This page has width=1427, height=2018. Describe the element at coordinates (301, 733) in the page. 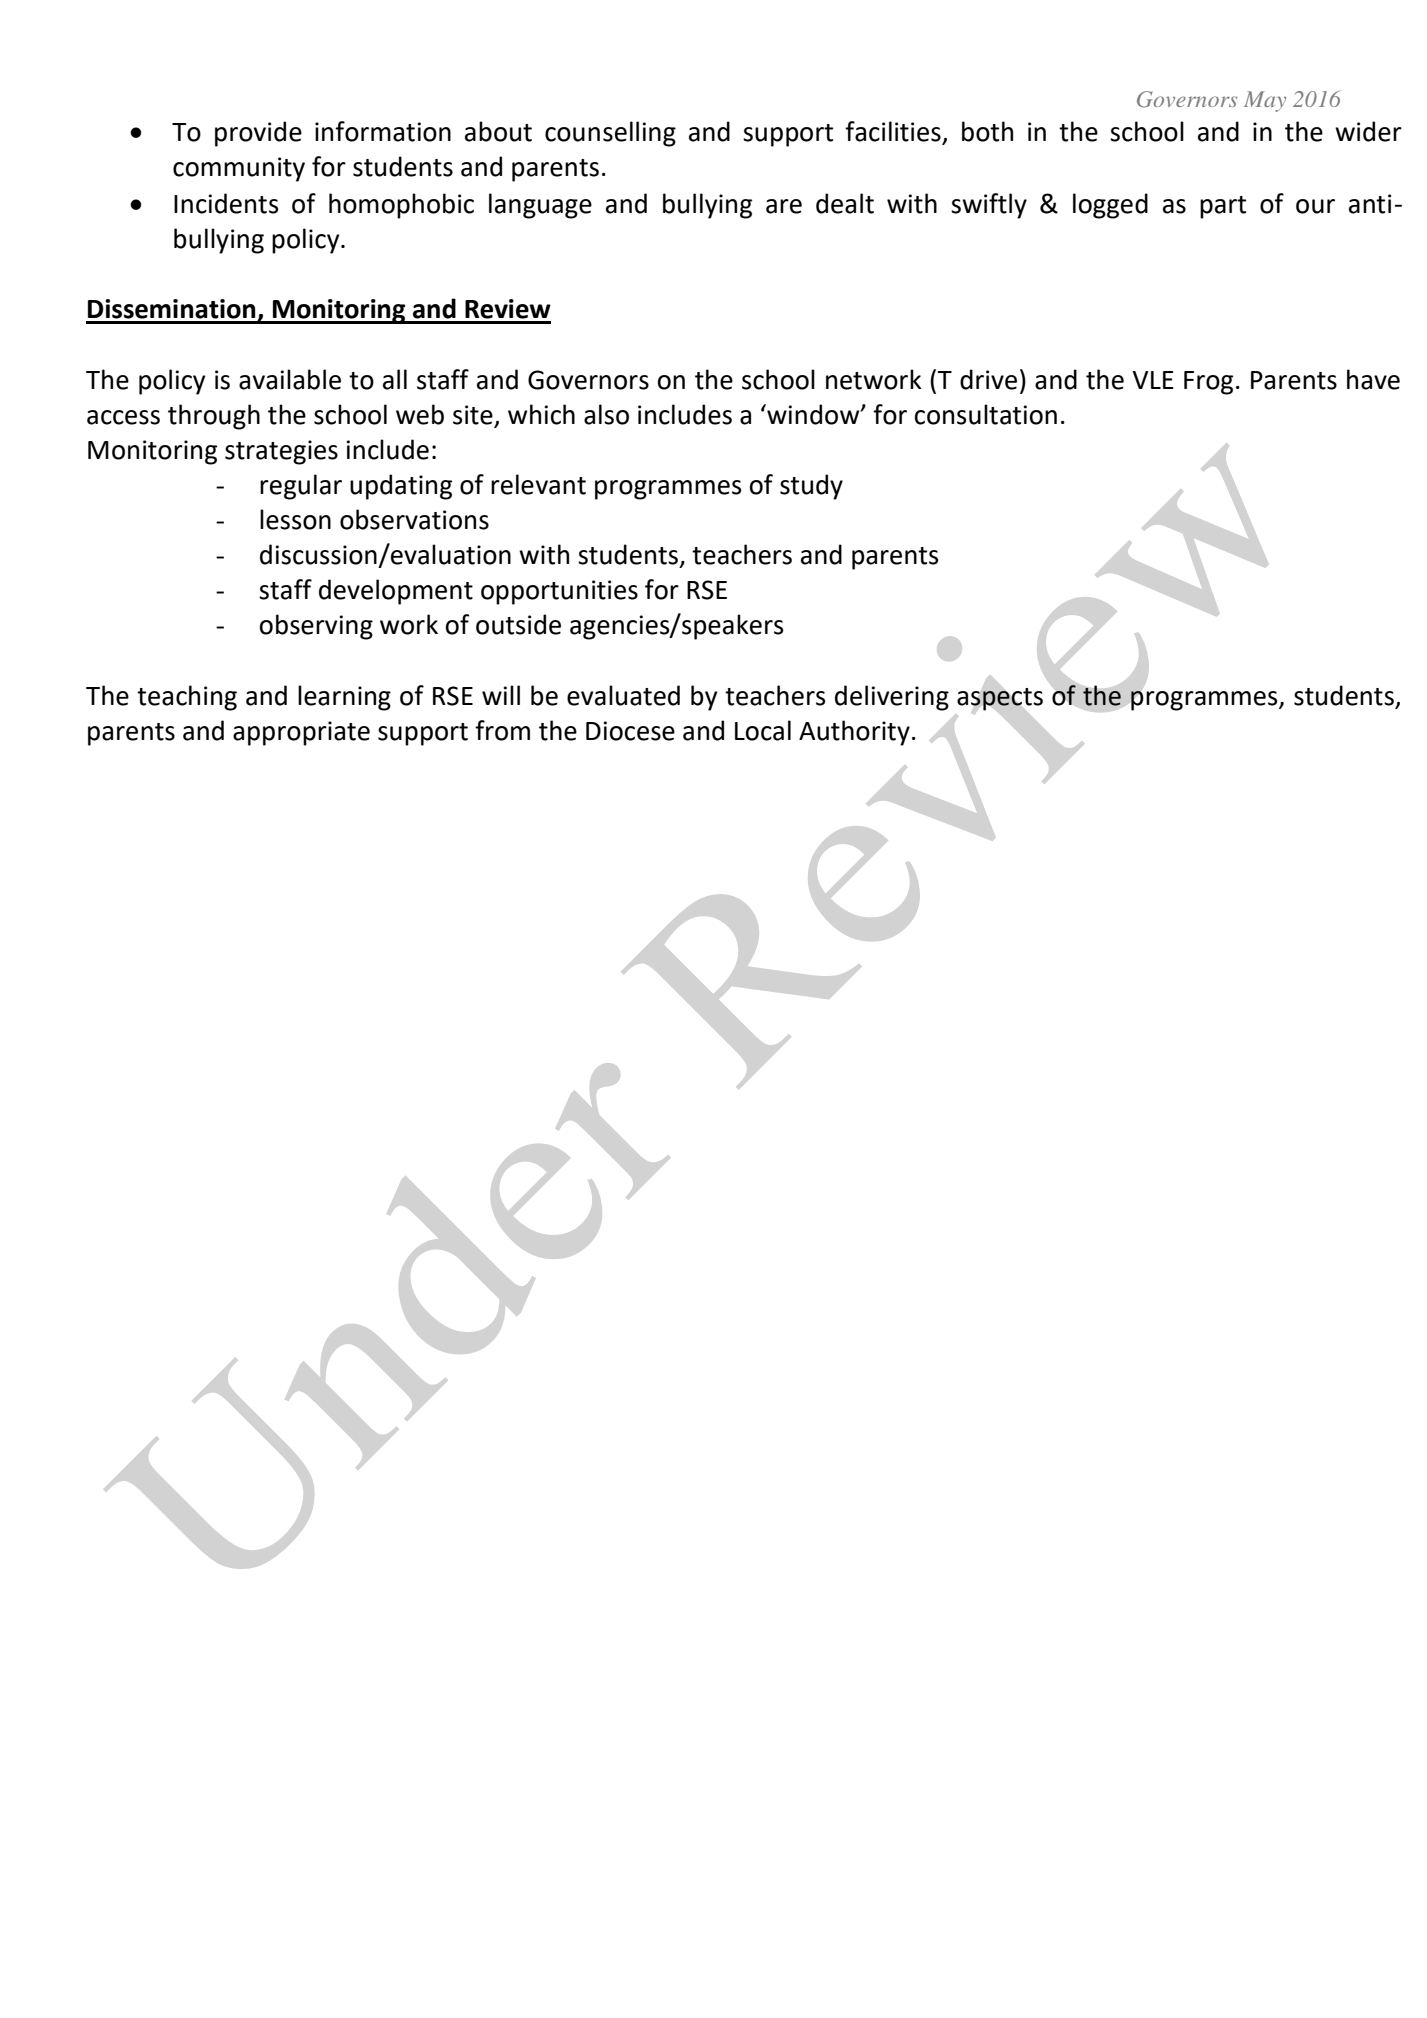

I see `appropriate` at that location.
